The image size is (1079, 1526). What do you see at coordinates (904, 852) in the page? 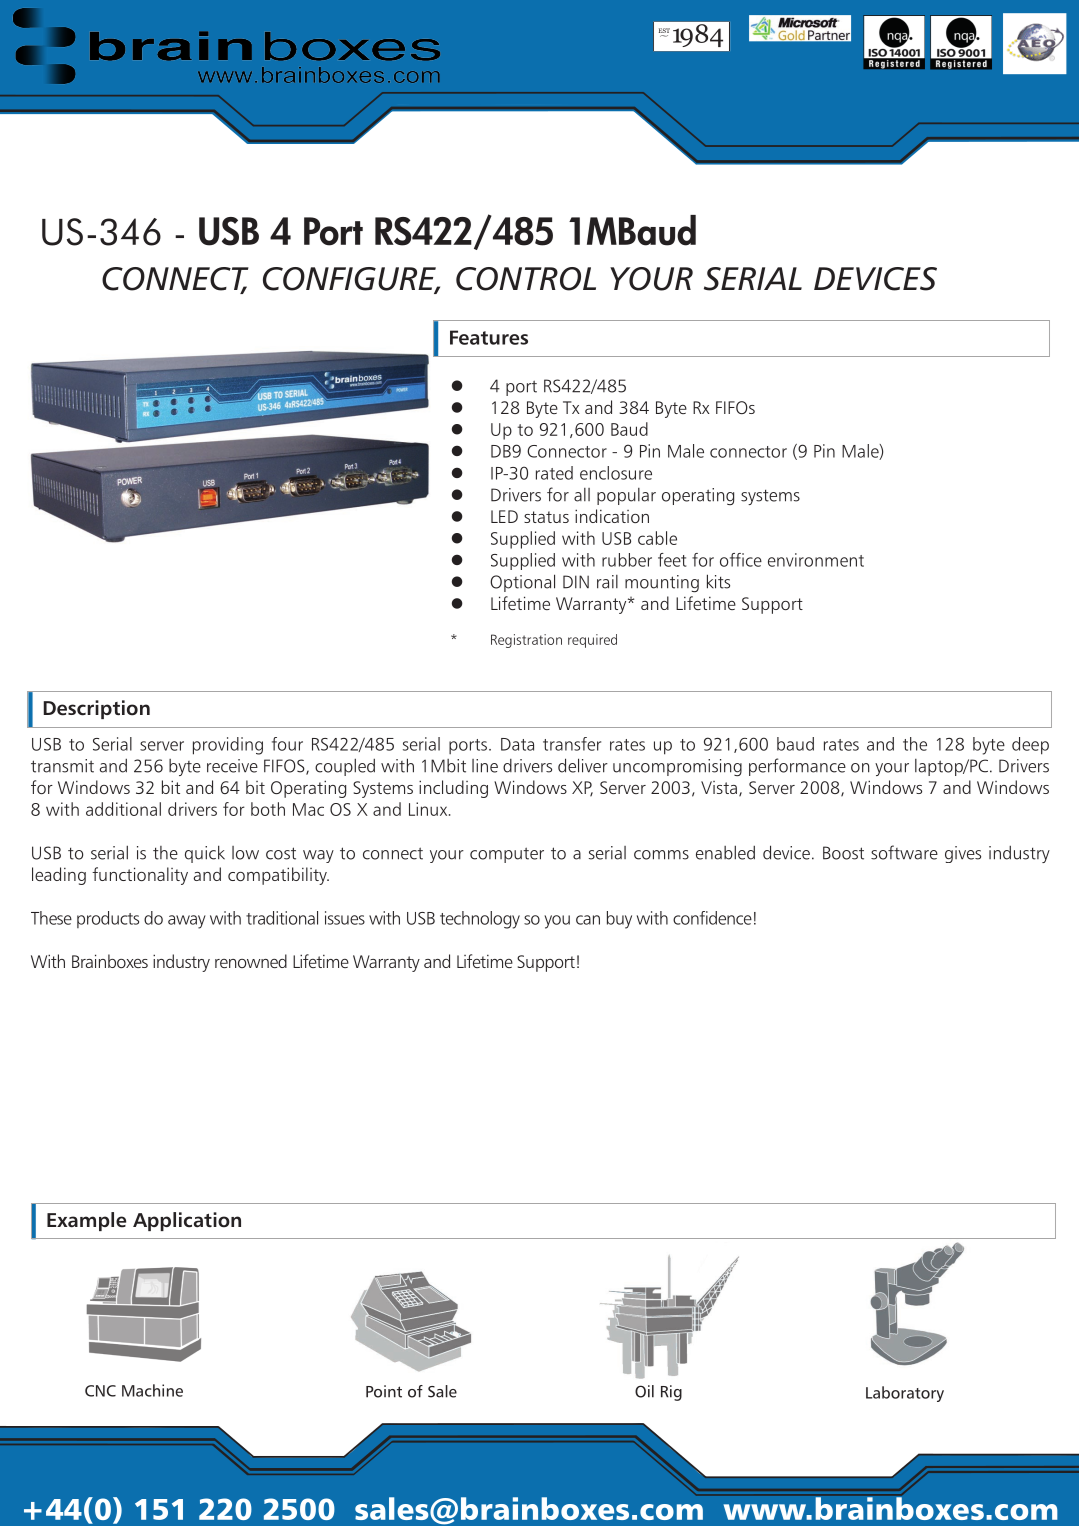
I see `software` at bounding box center [904, 852].
